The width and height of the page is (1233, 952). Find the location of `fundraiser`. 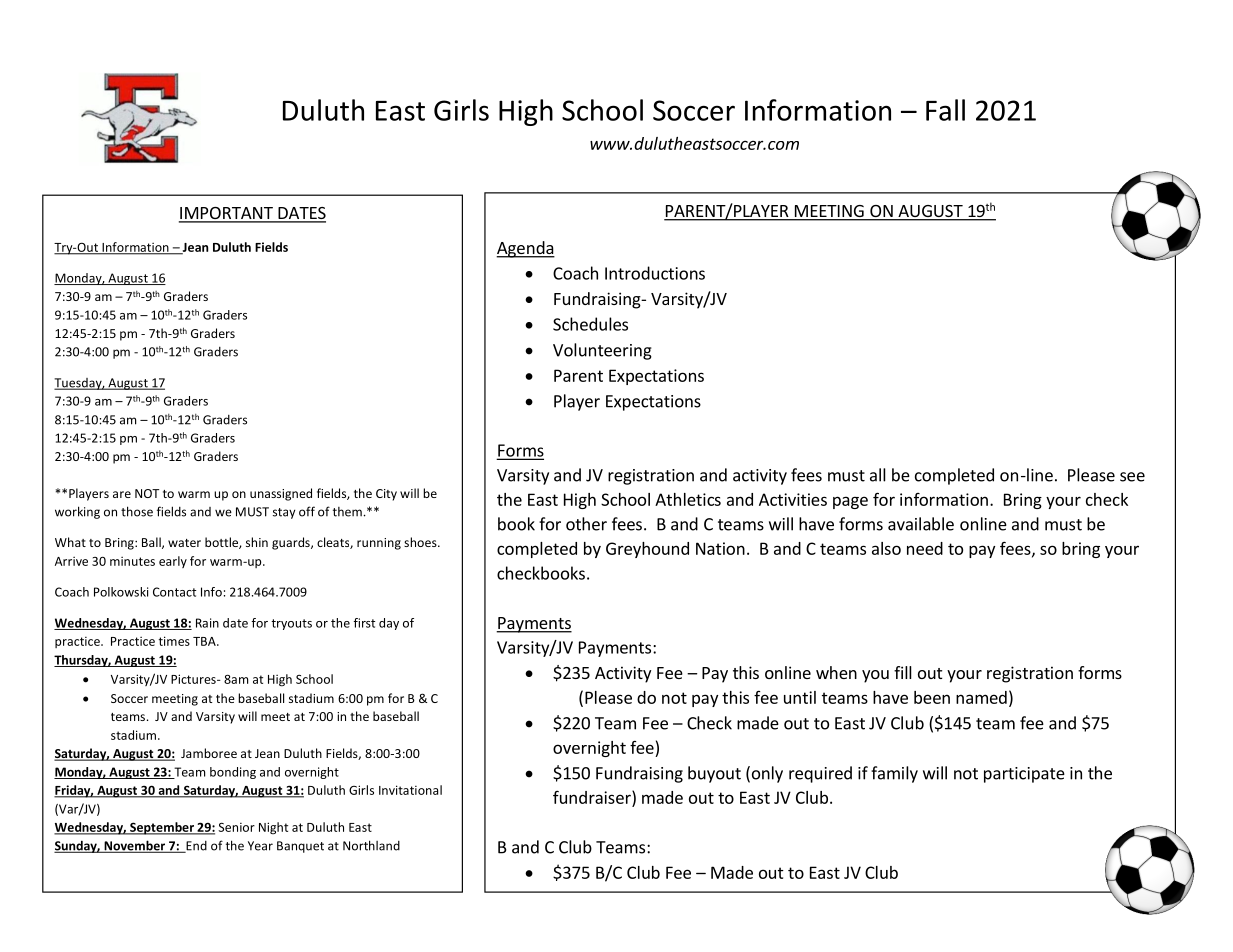

fundraiser is located at coordinates (593, 797).
